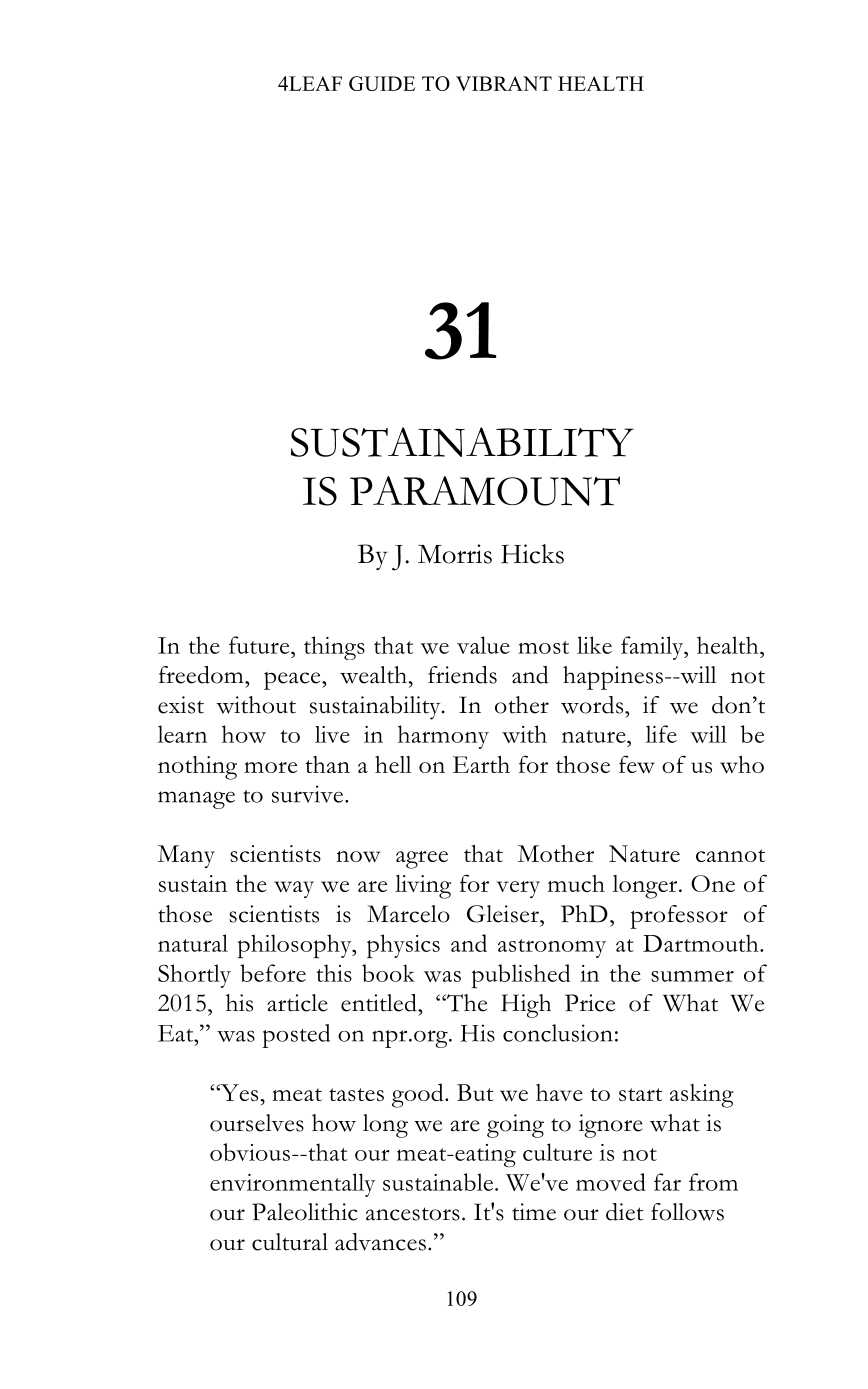 The width and height of the page is (868, 1389). What do you see at coordinates (273, 973) in the page?
I see `before` at bounding box center [273, 973].
